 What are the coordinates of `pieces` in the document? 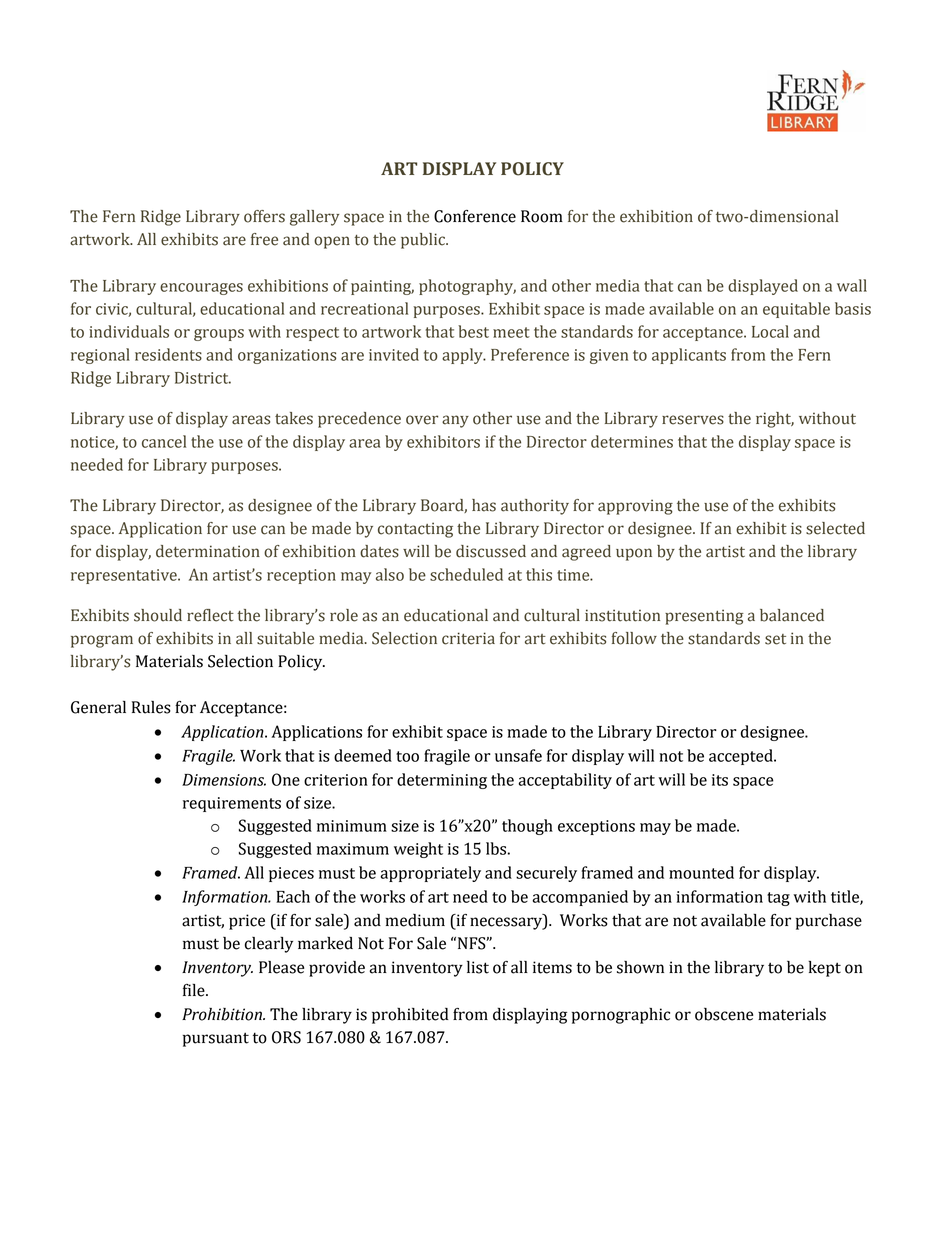 It's located at (291, 874).
